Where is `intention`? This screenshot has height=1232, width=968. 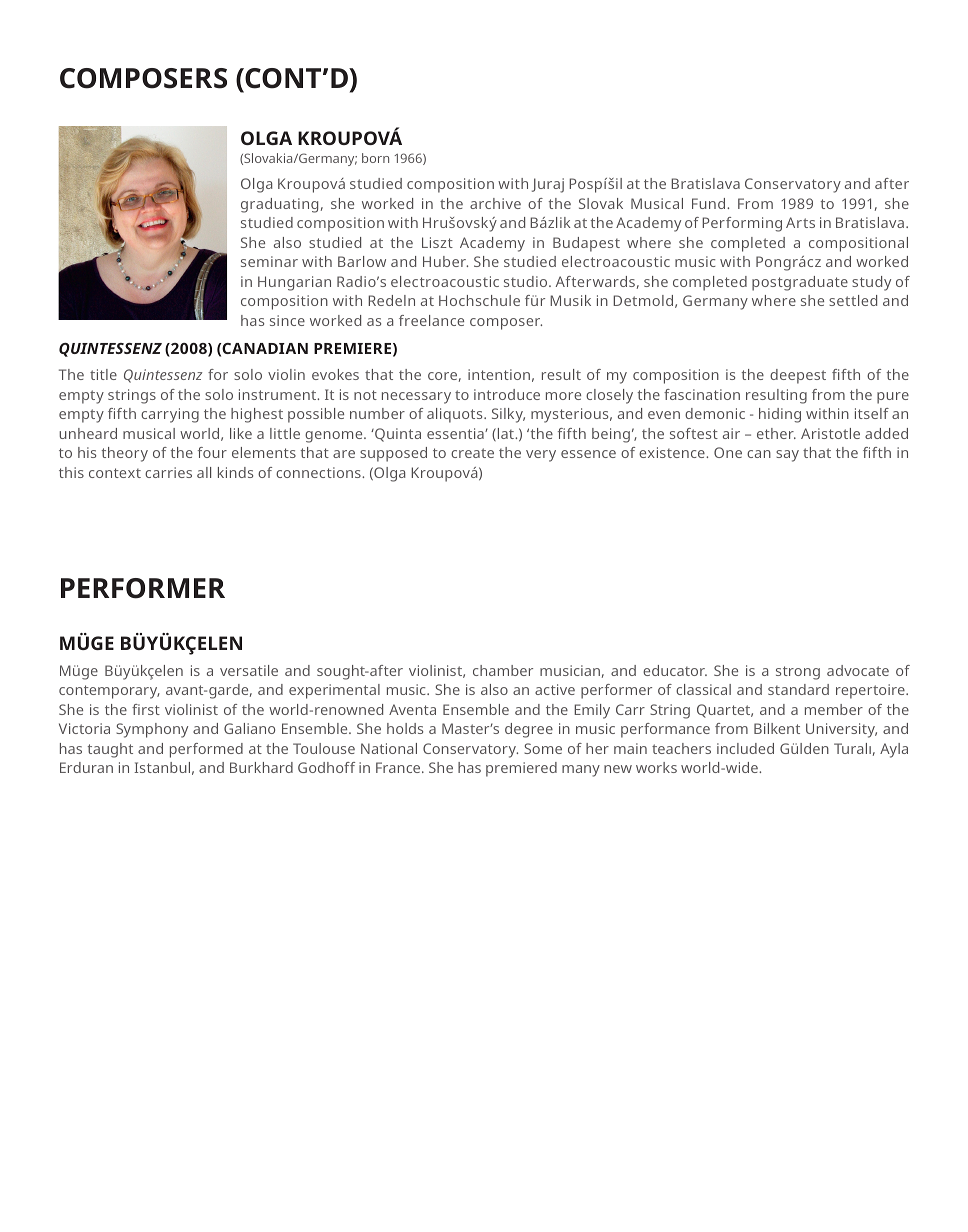
intention is located at coordinates (499, 374).
